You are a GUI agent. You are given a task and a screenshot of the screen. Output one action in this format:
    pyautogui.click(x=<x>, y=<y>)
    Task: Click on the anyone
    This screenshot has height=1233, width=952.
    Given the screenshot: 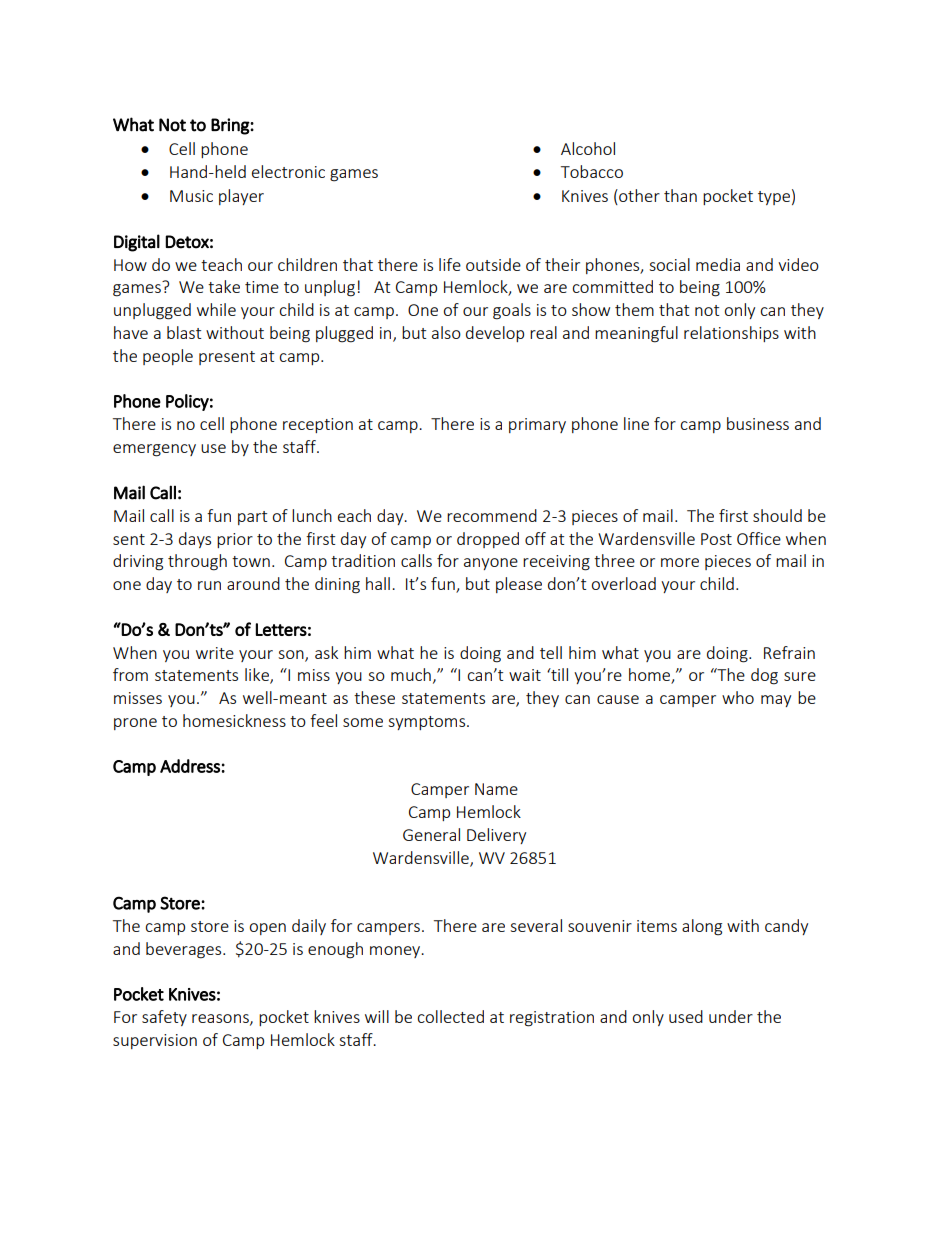 What is the action you would take?
    pyautogui.click(x=491, y=564)
